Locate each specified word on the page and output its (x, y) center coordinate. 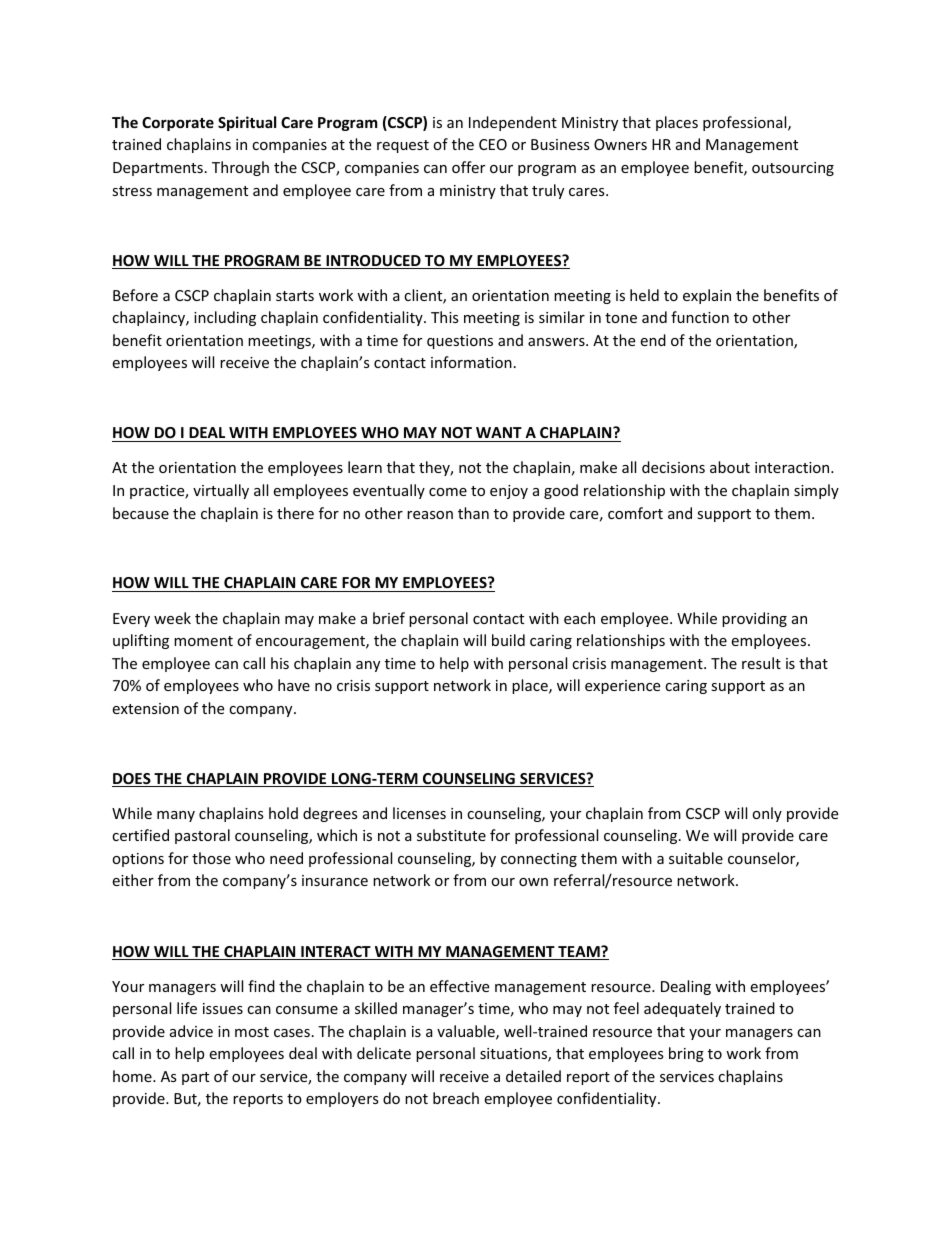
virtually (221, 491)
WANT (499, 432)
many (176, 816)
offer (468, 167)
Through (240, 168)
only (767, 814)
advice (191, 1031)
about (730, 467)
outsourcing (793, 169)
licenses (419, 813)
